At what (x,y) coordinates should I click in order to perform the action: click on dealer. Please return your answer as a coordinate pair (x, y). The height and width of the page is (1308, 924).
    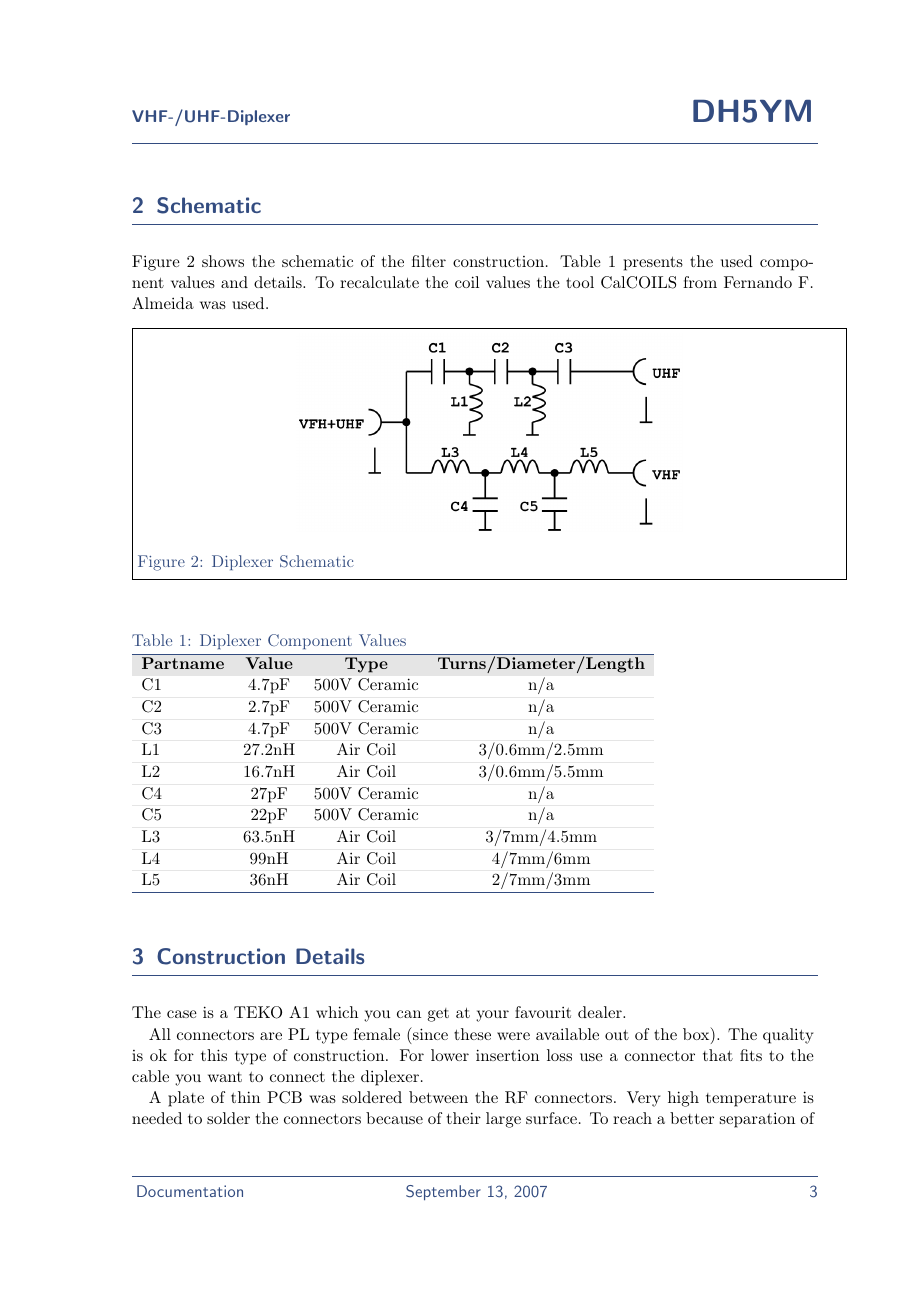
    Looking at the image, I should click on (601, 1012).
